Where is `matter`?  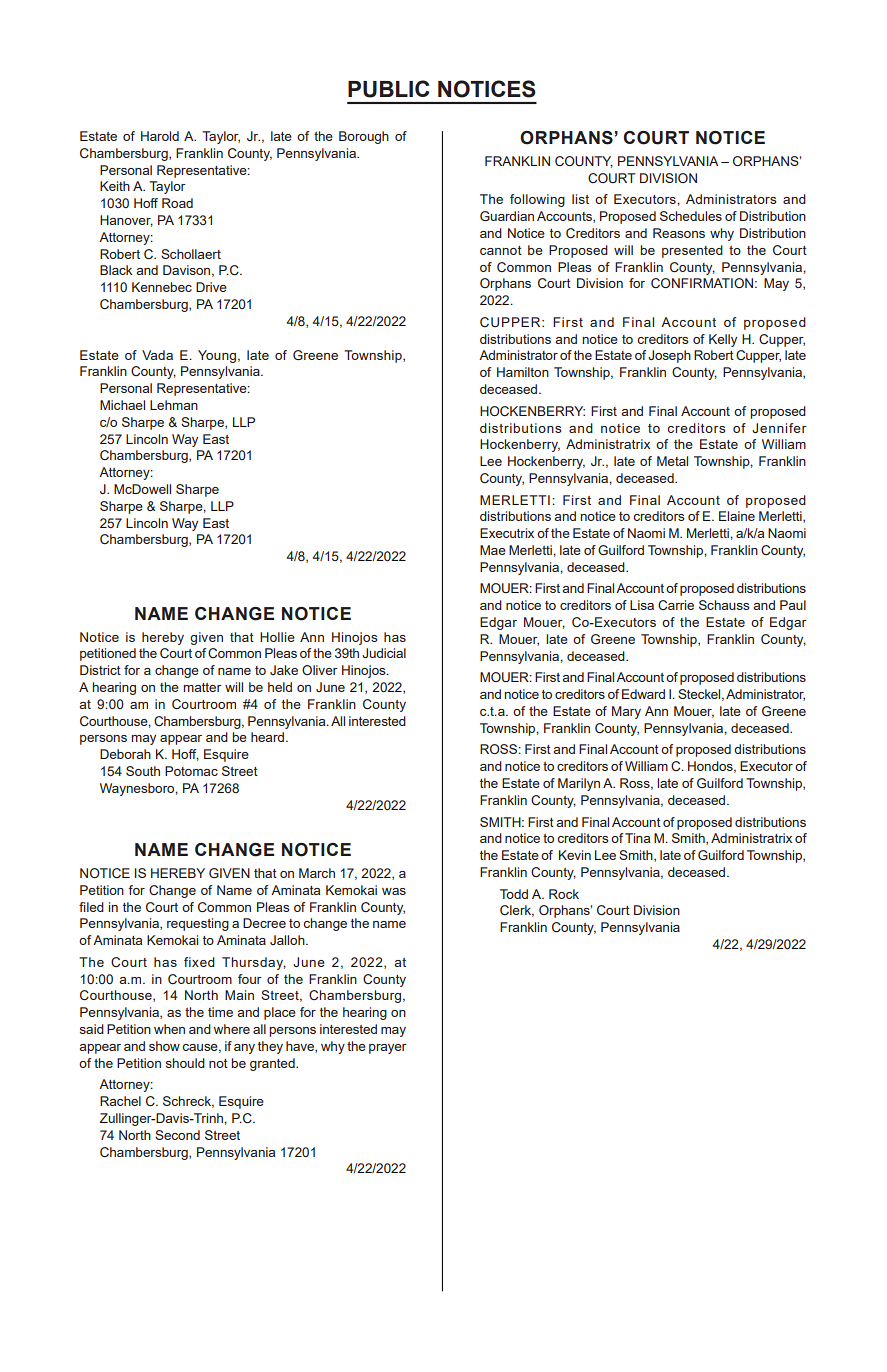 matter is located at coordinates (202, 687).
